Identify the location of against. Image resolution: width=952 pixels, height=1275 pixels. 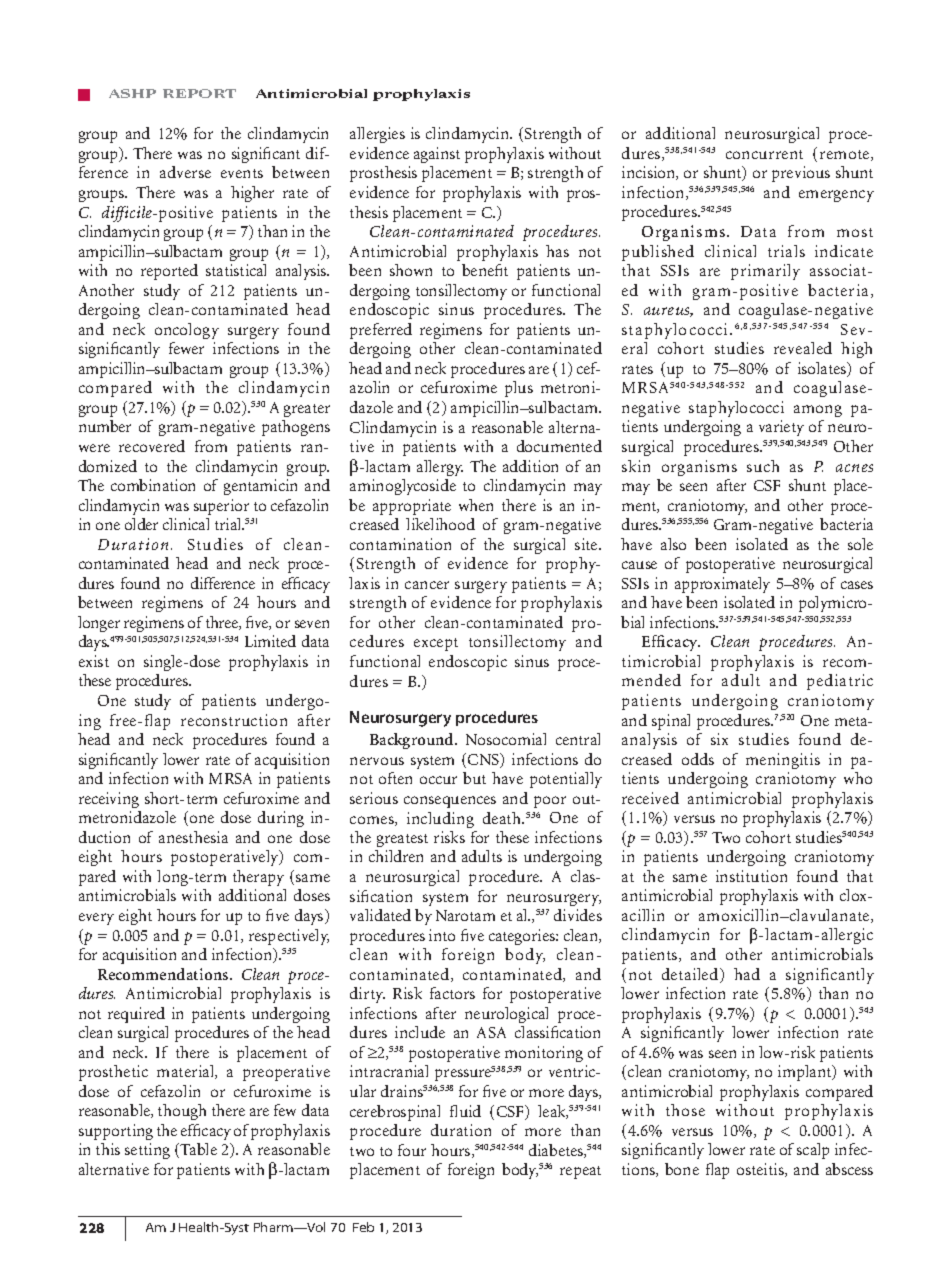
(437, 155).
